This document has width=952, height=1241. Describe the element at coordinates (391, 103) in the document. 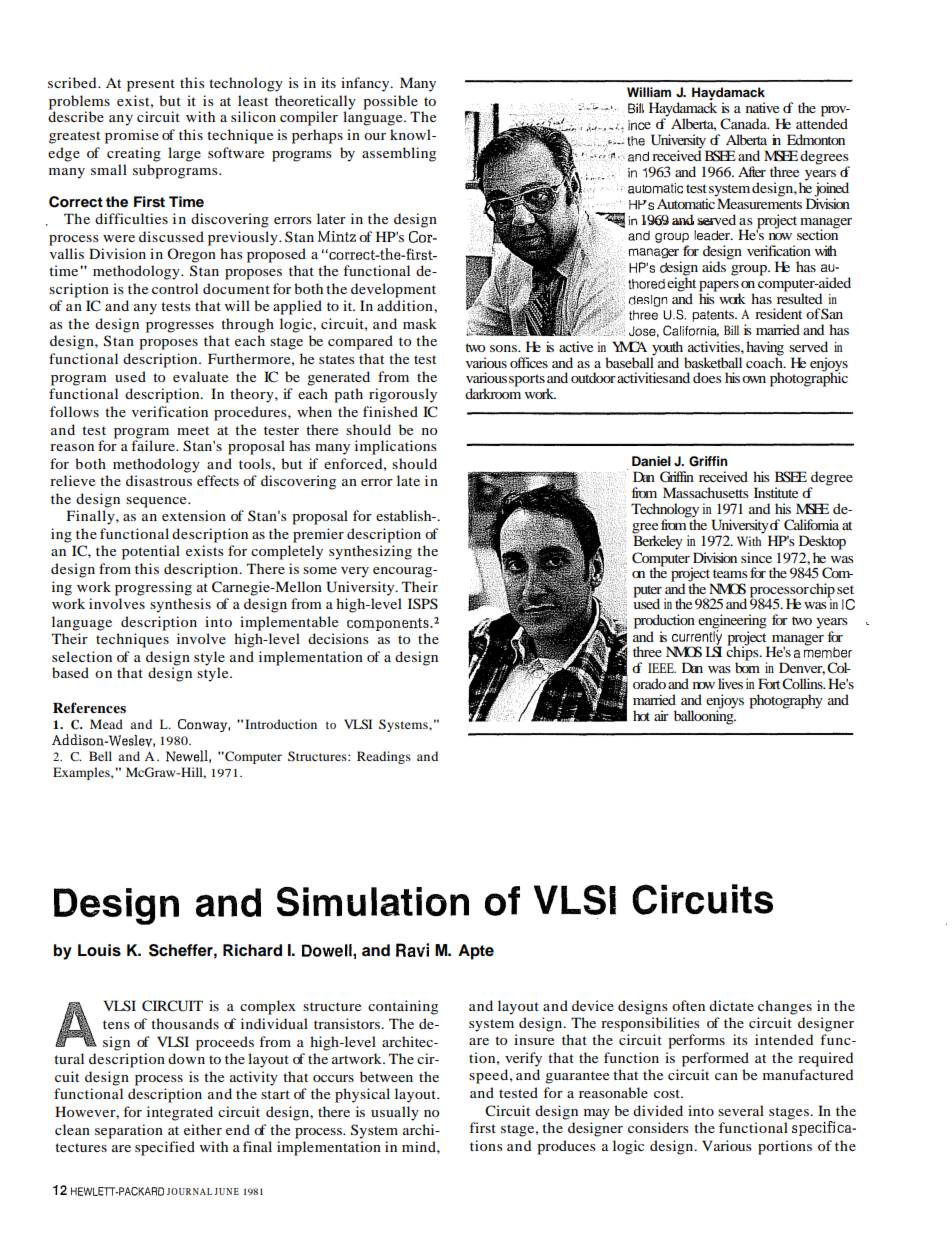

I see `possible` at that location.
